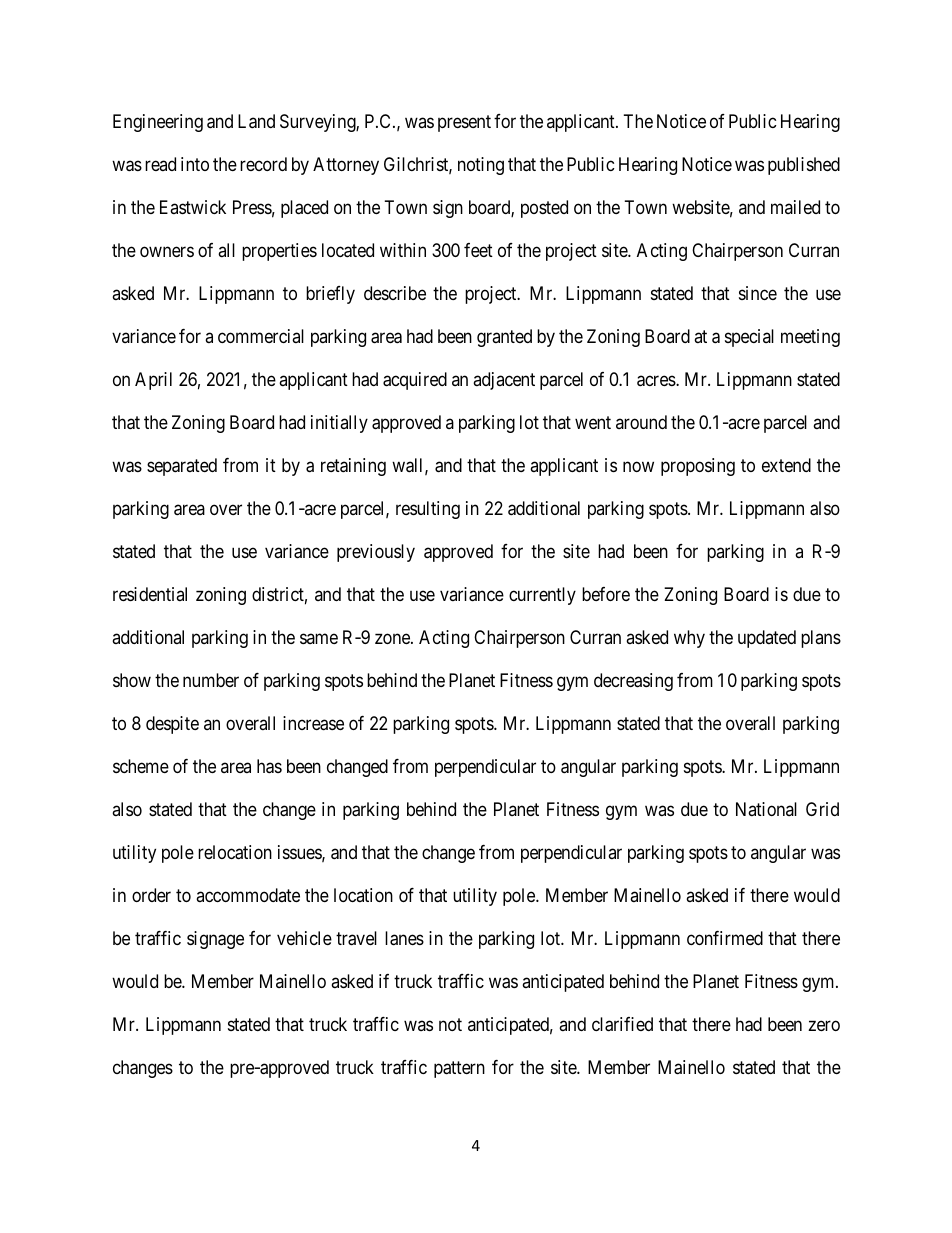  I want to click on pattern, so click(459, 1069).
